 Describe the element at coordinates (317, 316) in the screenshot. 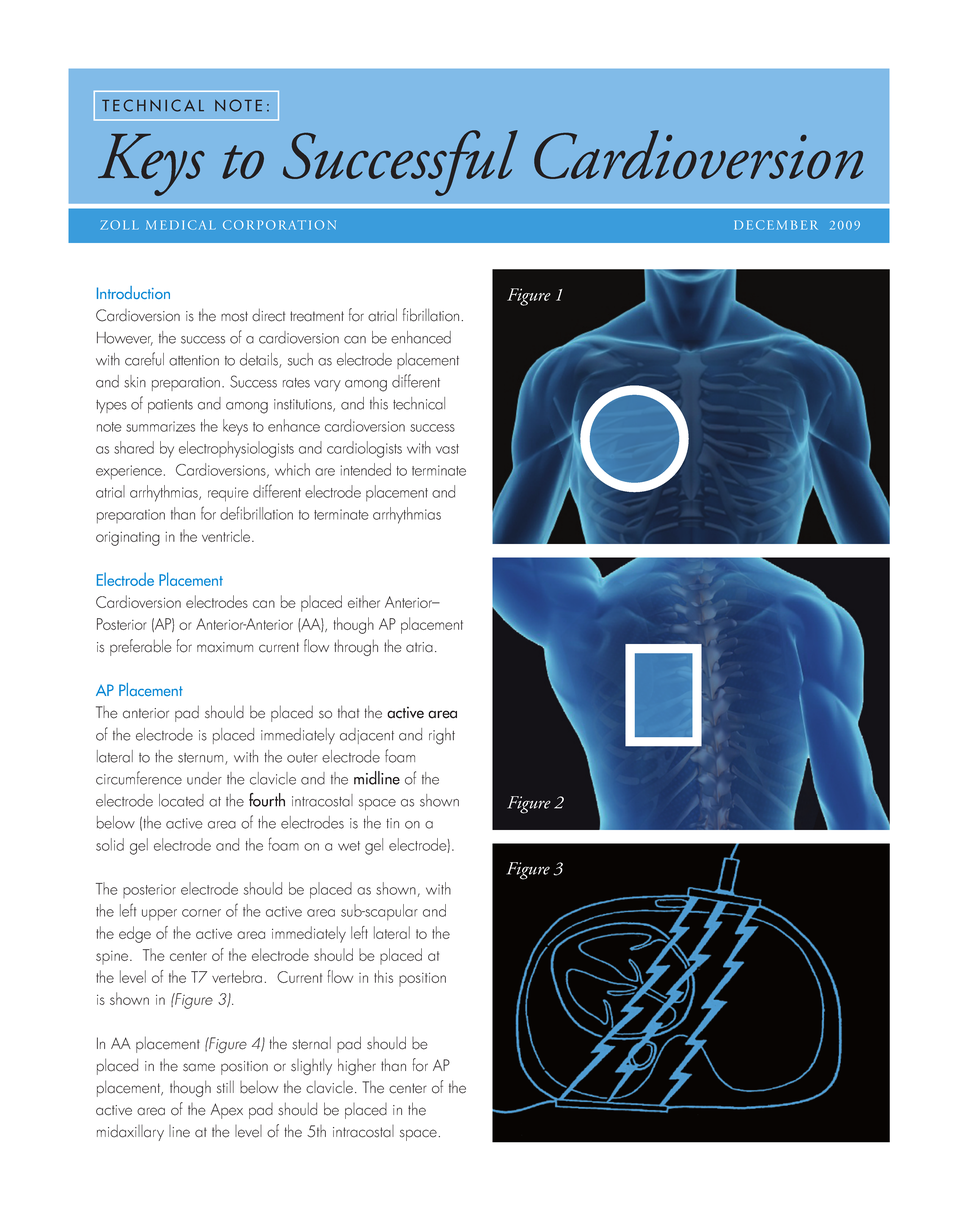

I see `treatment` at that location.
